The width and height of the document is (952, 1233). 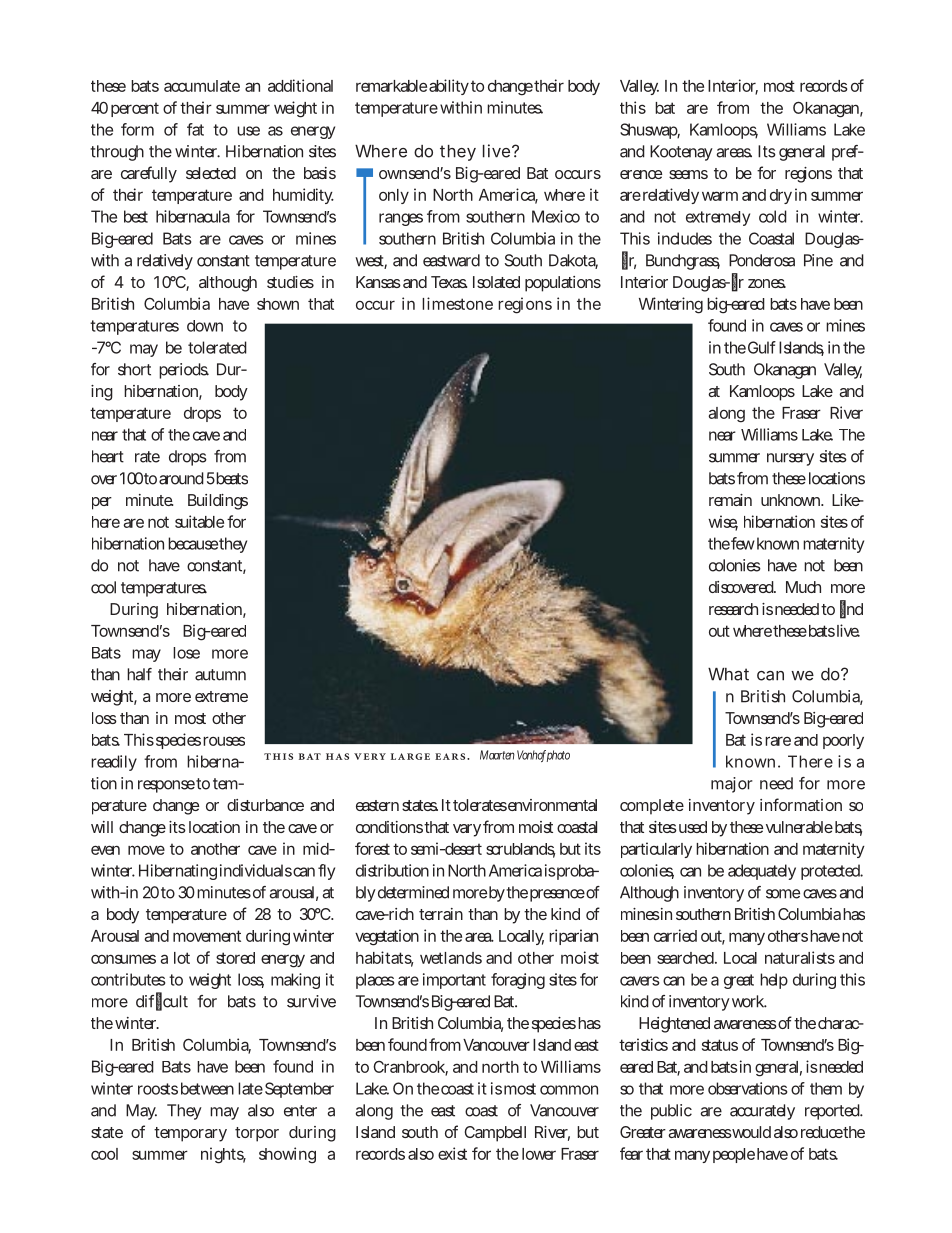 I want to click on research, so click(x=733, y=609).
